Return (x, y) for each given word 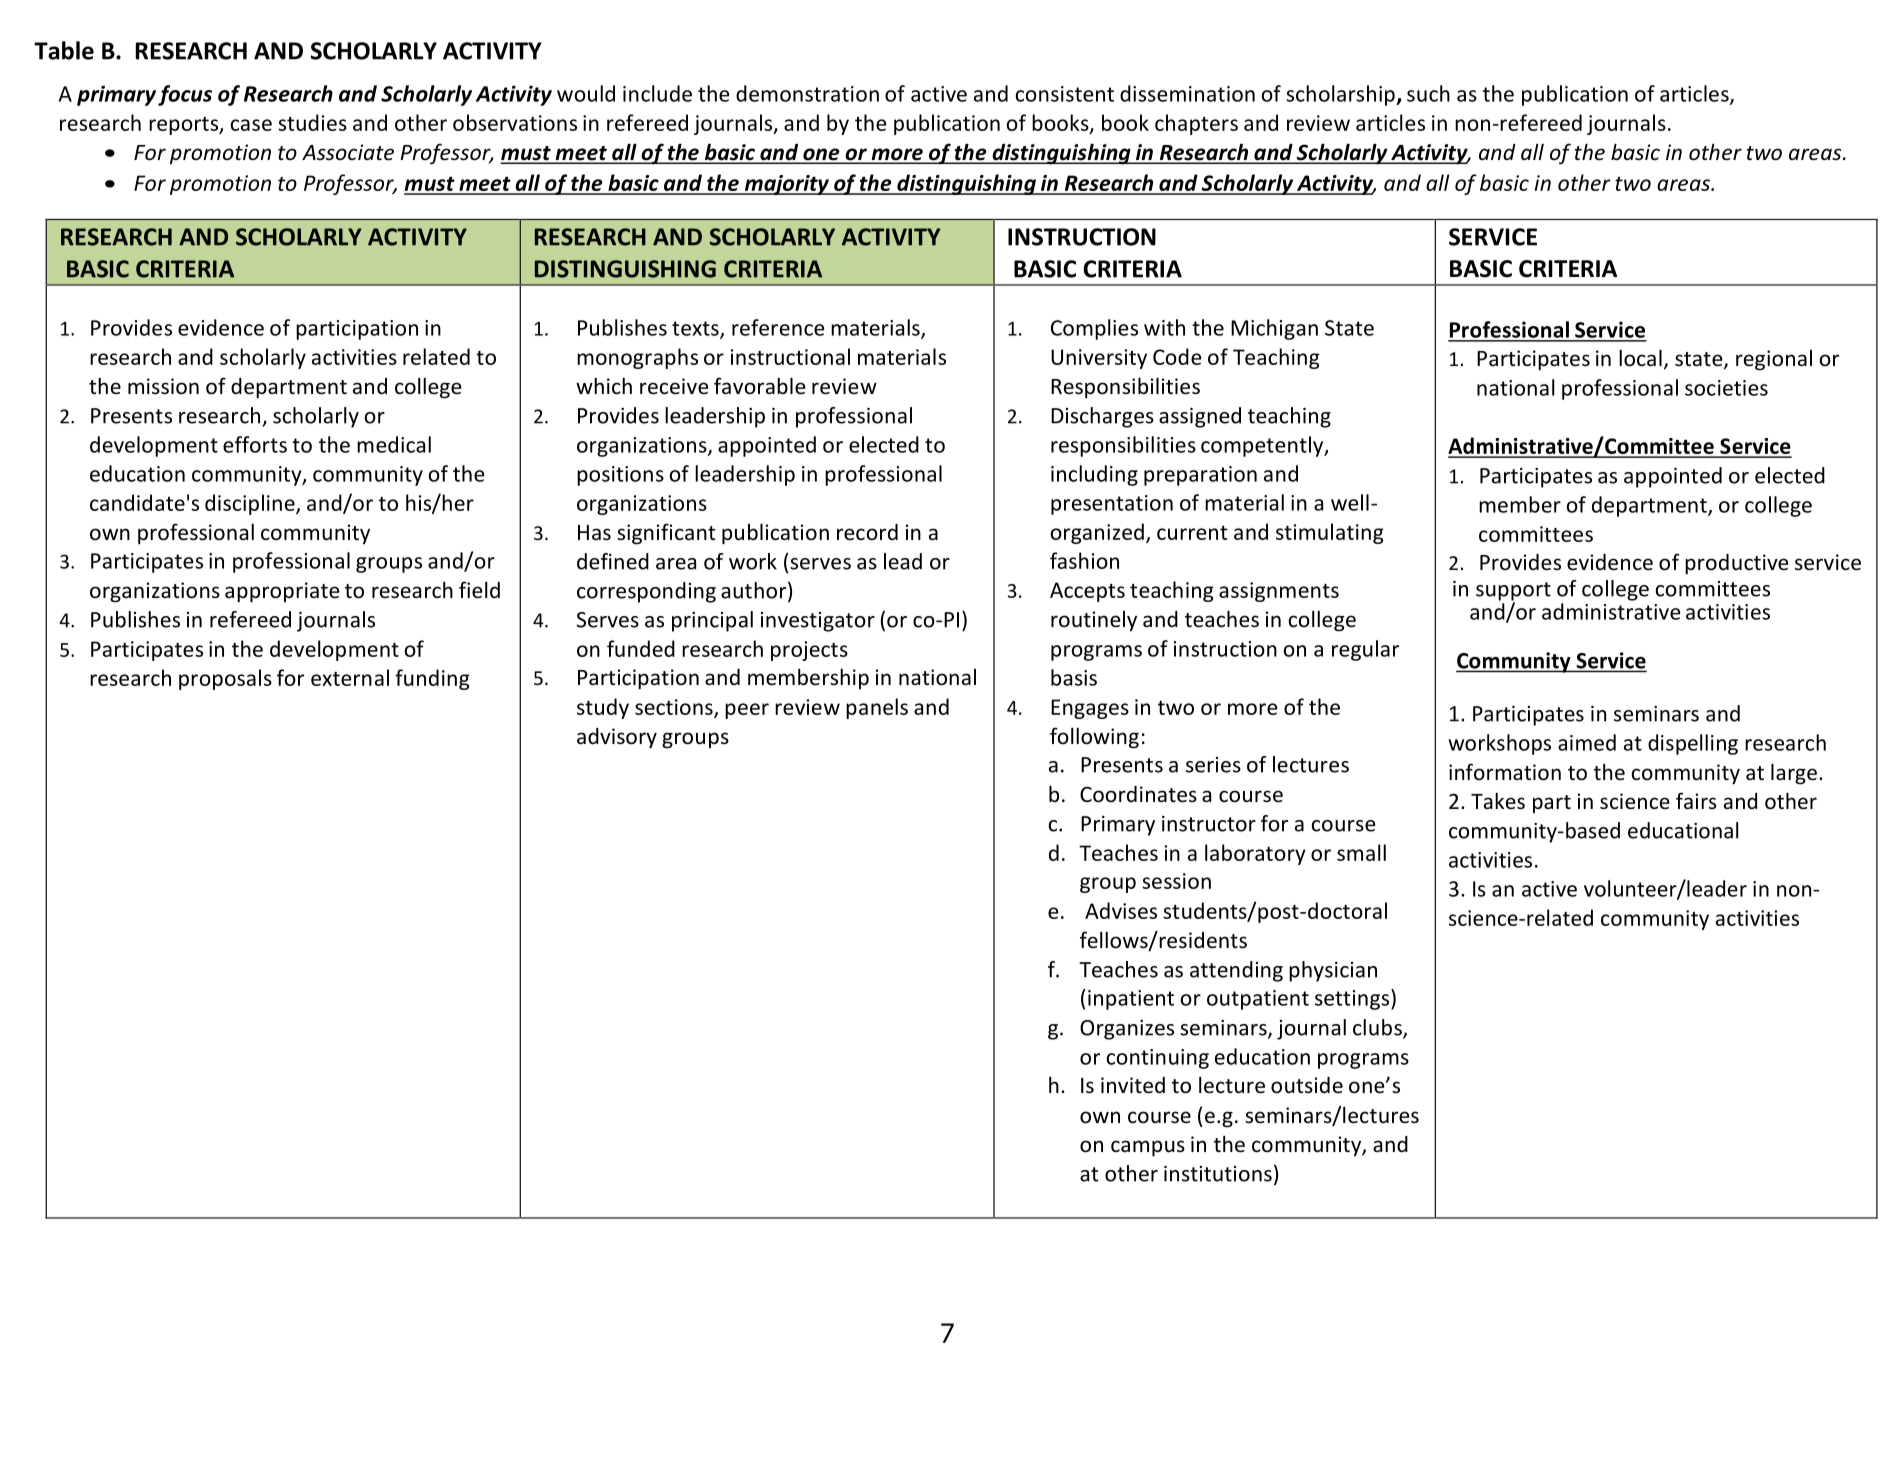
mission (163, 386)
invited (1133, 1085)
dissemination (1187, 93)
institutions (1218, 1174)
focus (185, 95)
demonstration (807, 93)
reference (778, 327)
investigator (818, 622)
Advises (1121, 910)
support (1513, 592)
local (1640, 358)
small (1361, 852)
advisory (617, 738)
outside (1307, 1085)
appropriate (282, 592)
